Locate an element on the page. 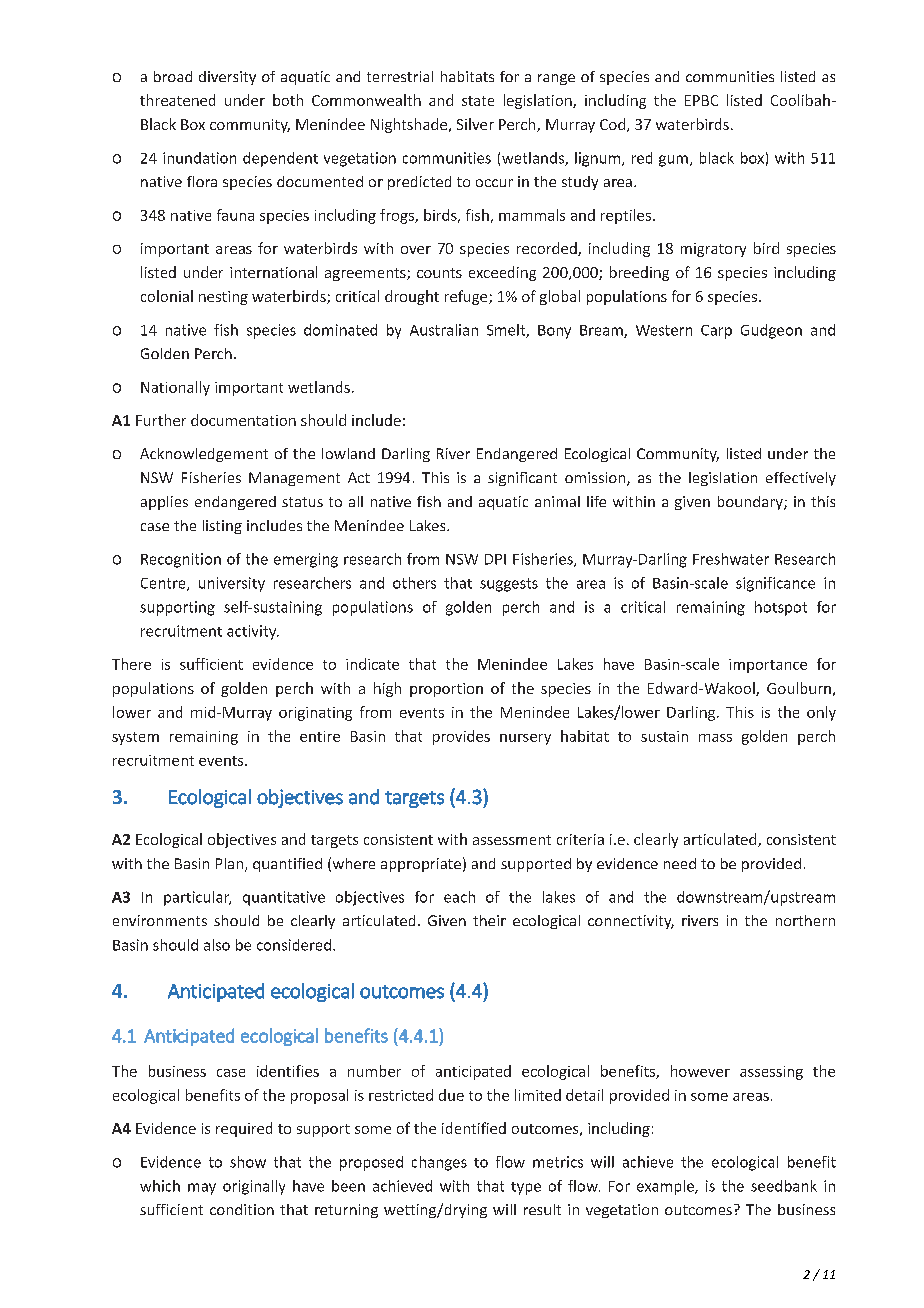 The height and width of the page is (1308, 924). threatened is located at coordinates (177, 100).
